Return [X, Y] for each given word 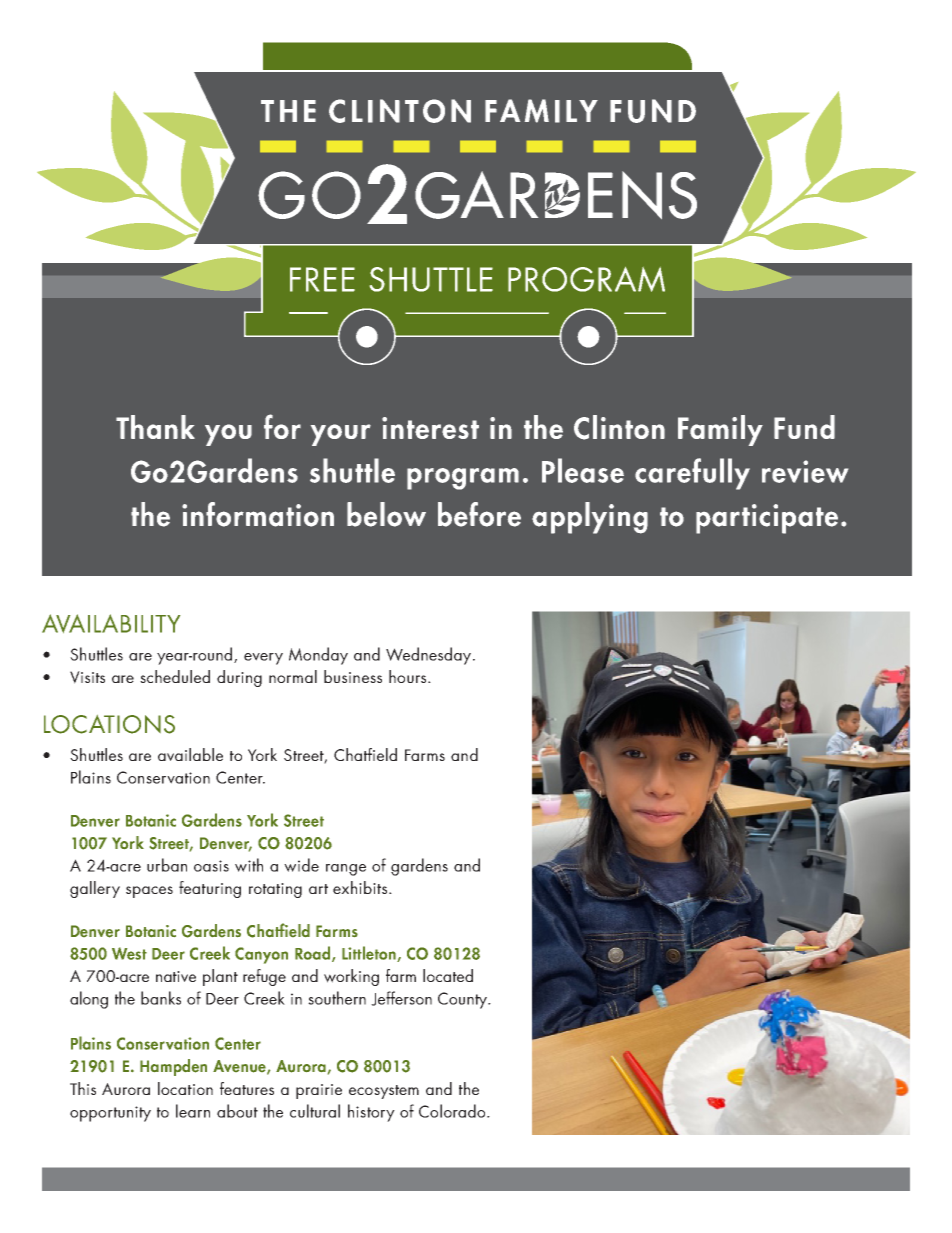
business [353, 676]
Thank [155, 427]
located [448, 975]
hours [409, 676]
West [129, 953]
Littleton [370, 954]
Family [720, 430]
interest [430, 428]
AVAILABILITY [111, 623]
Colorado [453, 1111]
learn [193, 1111]
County [463, 1000]
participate [767, 519]
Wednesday [428, 656]
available [190, 754]
